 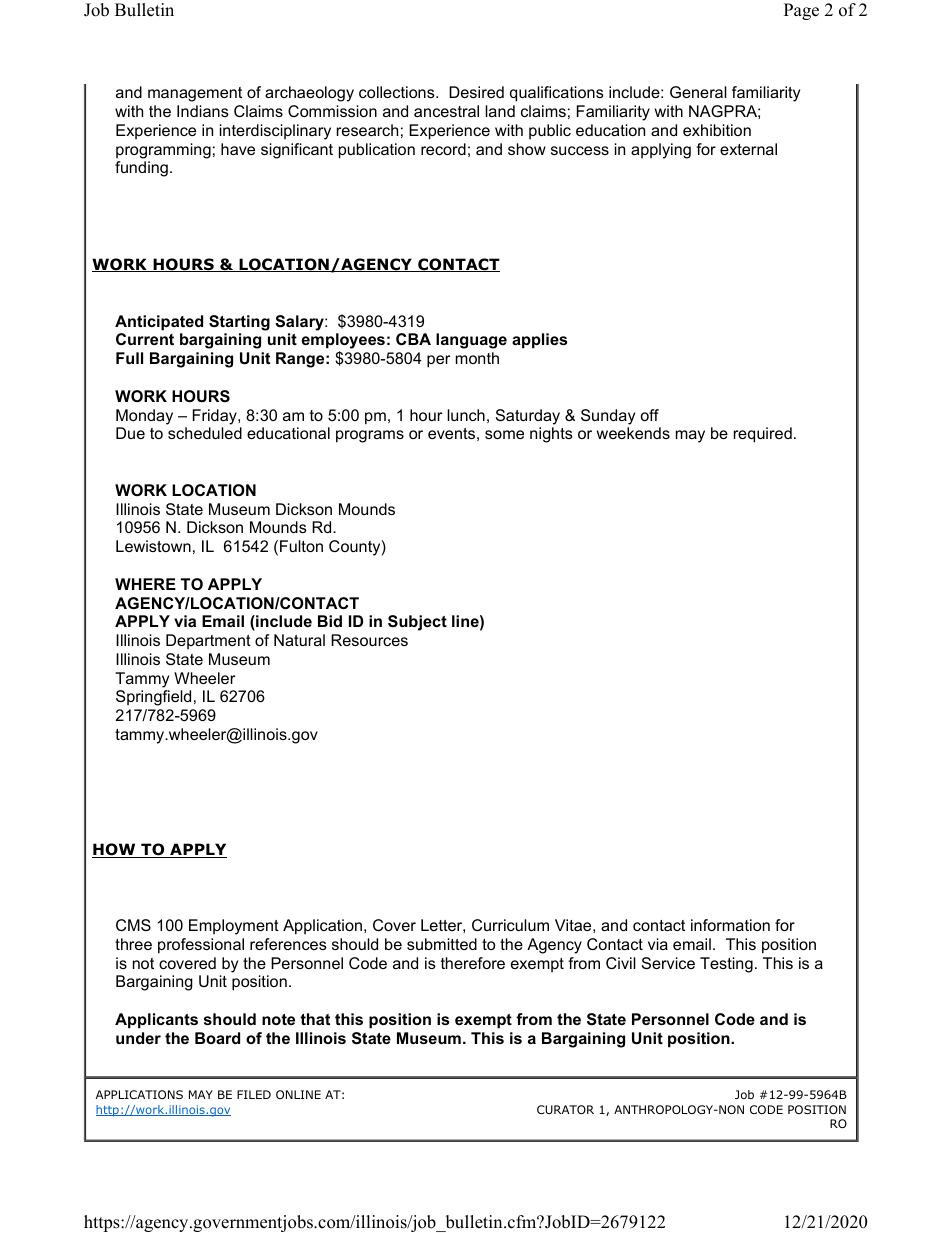 What do you see at coordinates (195, 94) in the screenshot?
I see `management` at bounding box center [195, 94].
